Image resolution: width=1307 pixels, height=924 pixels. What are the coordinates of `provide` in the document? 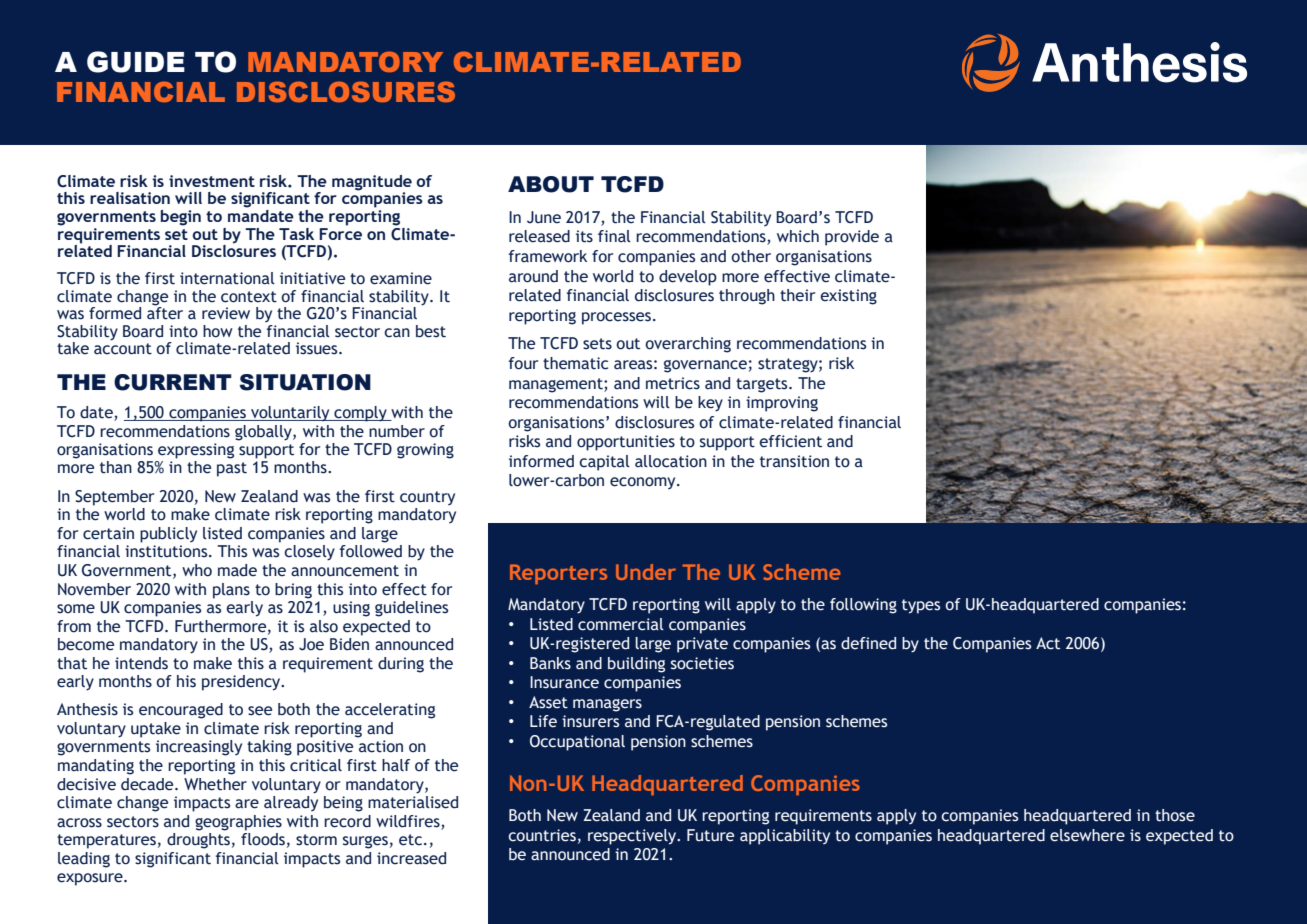 It's located at (852, 238).
